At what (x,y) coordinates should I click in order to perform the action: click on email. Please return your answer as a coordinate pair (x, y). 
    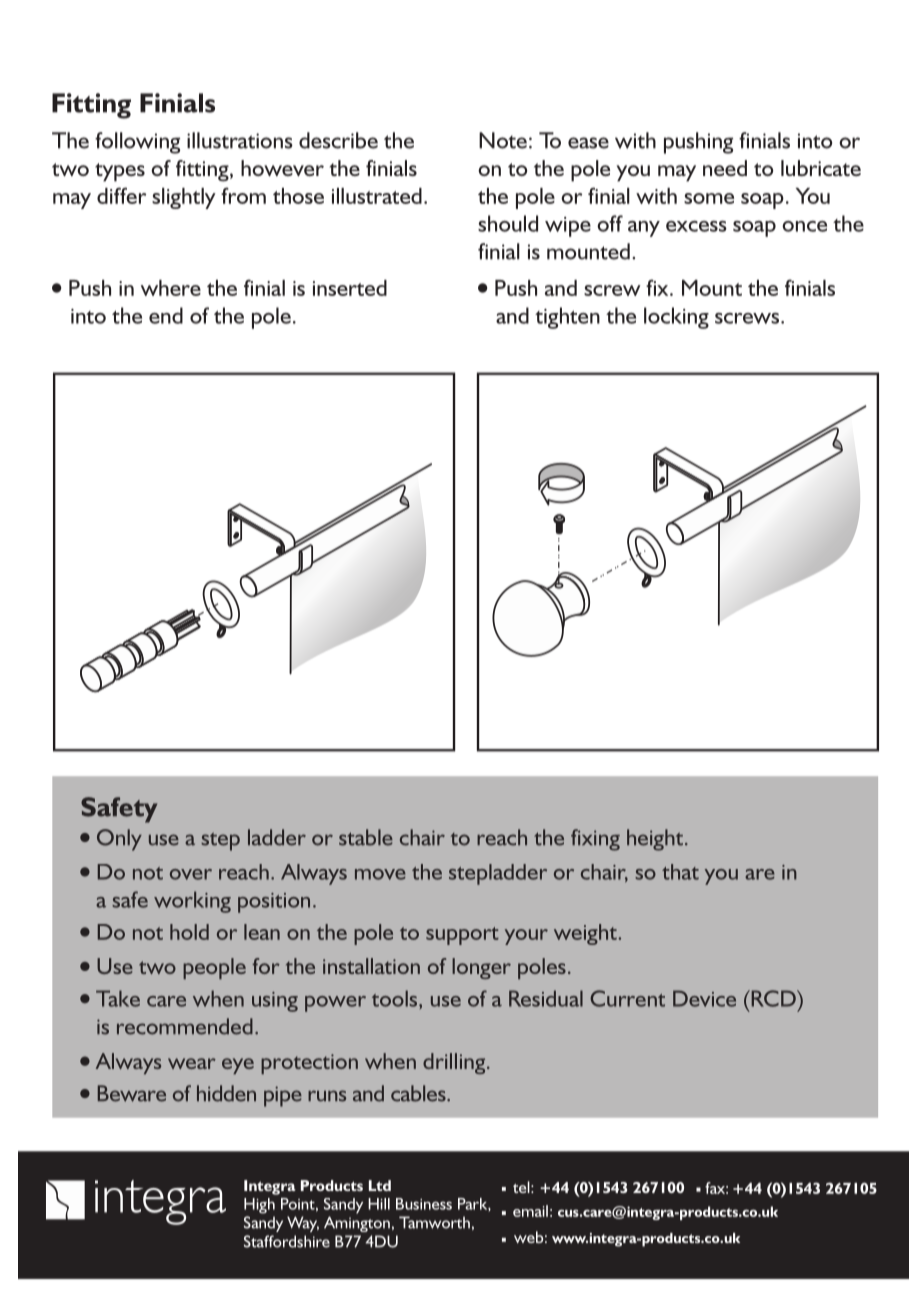
    Looking at the image, I should click on (530, 1211).
